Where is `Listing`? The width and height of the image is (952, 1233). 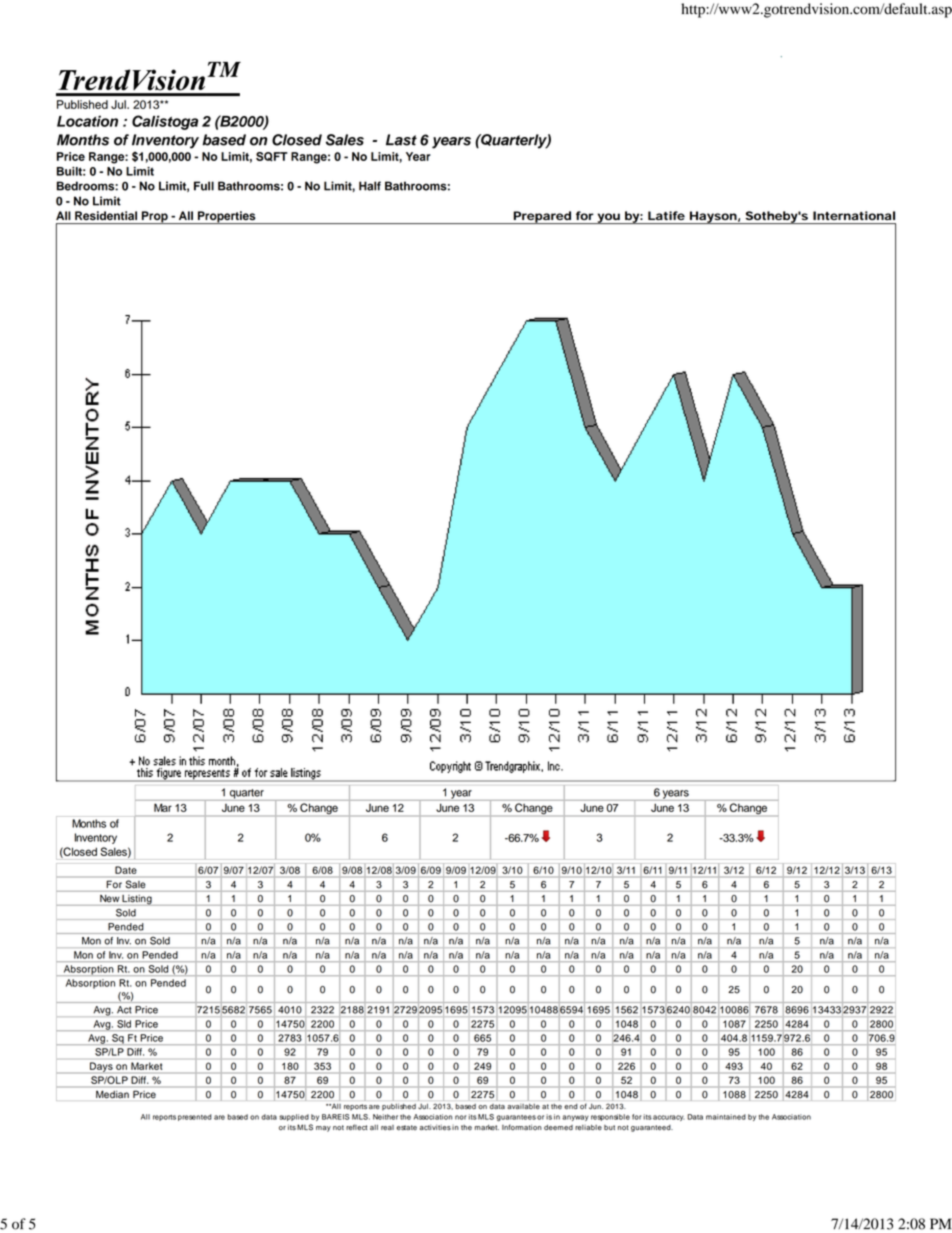 Listing is located at coordinates (137, 900).
